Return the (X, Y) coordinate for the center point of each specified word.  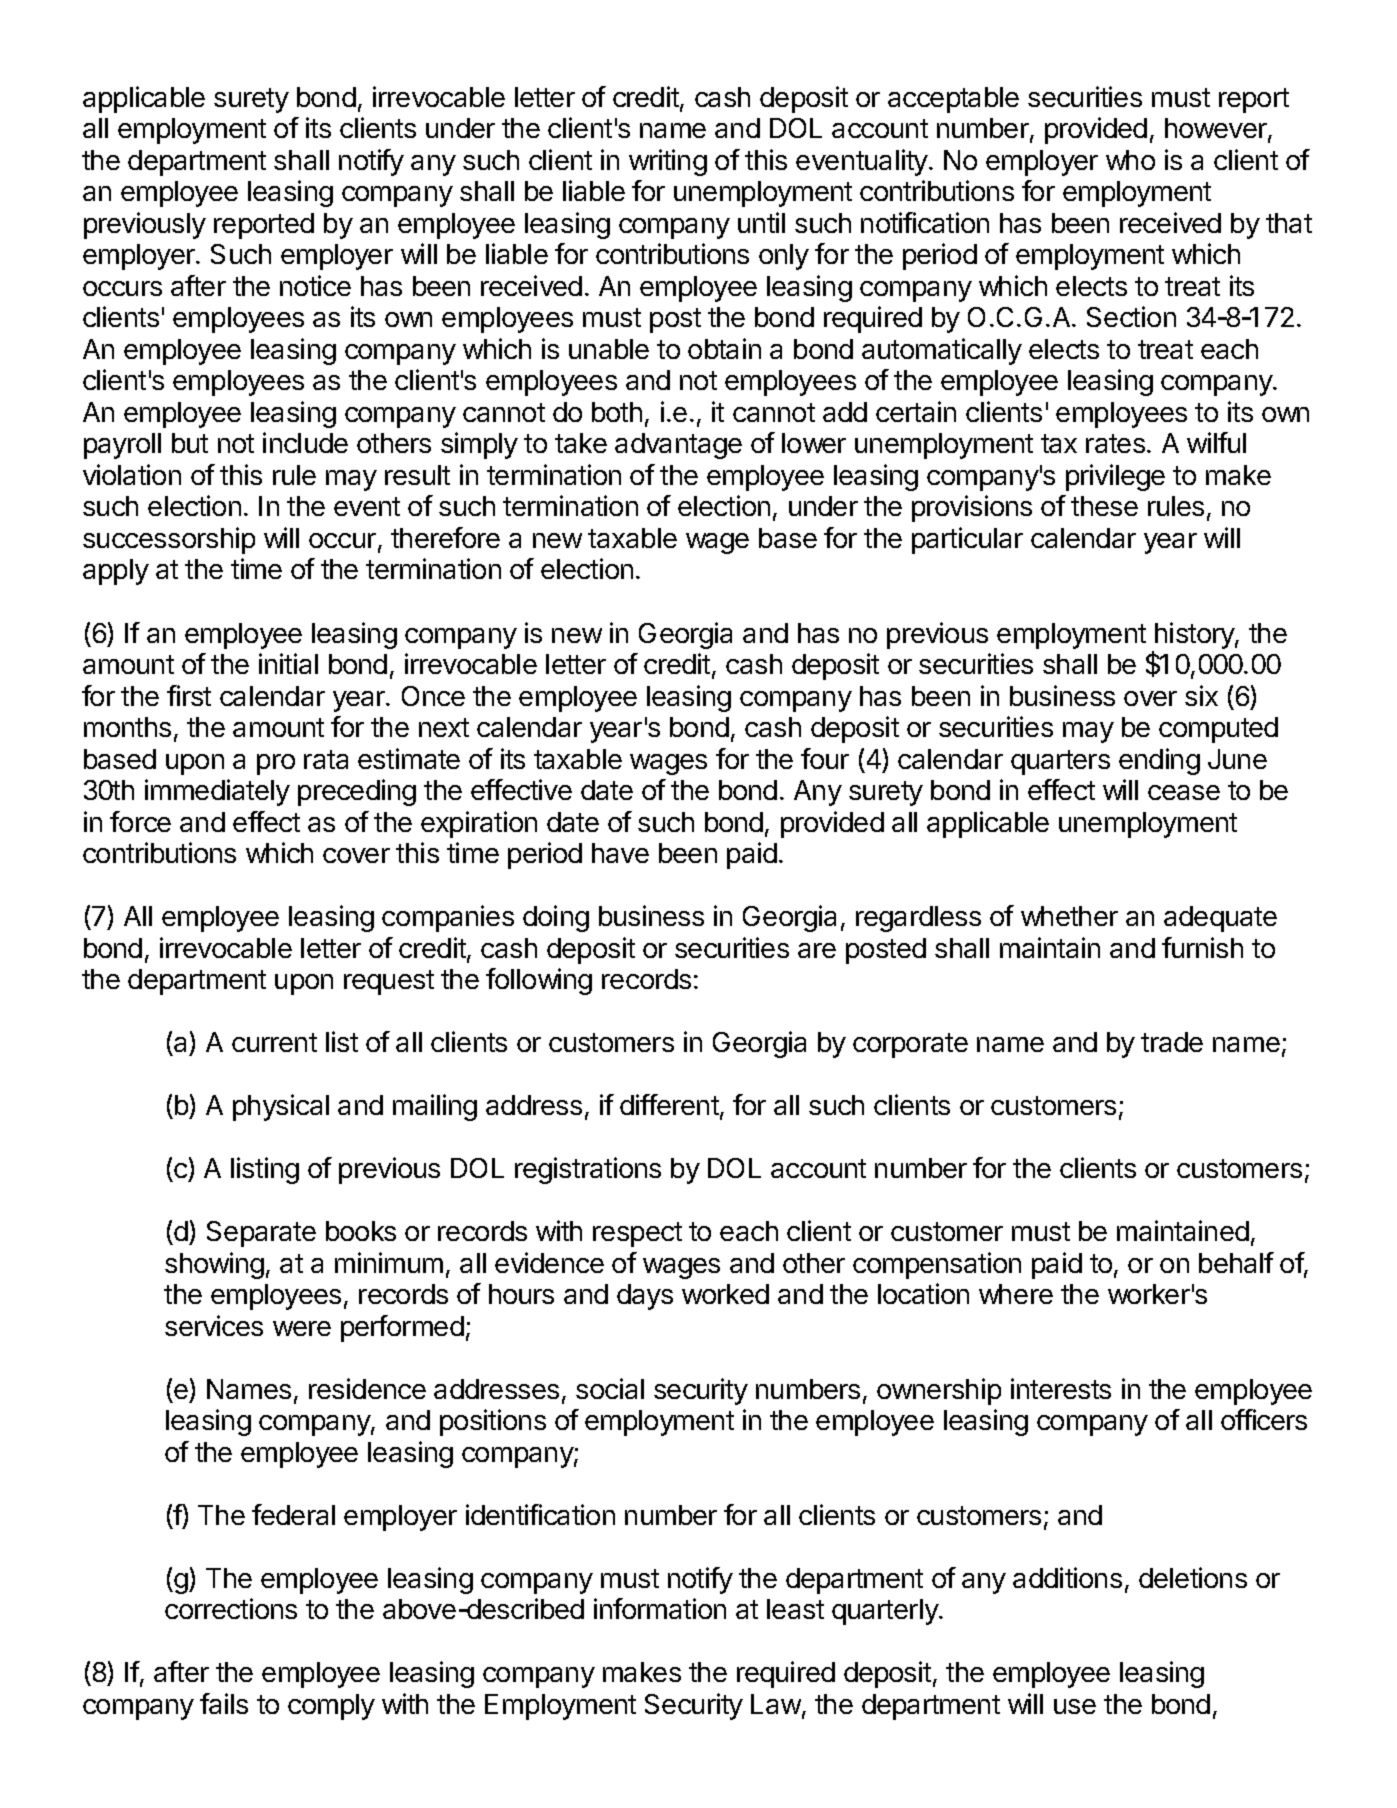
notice (315, 285)
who (1130, 160)
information (660, 1608)
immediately (217, 792)
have (620, 853)
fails (224, 1703)
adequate (1220, 919)
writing (668, 162)
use (1075, 1706)
